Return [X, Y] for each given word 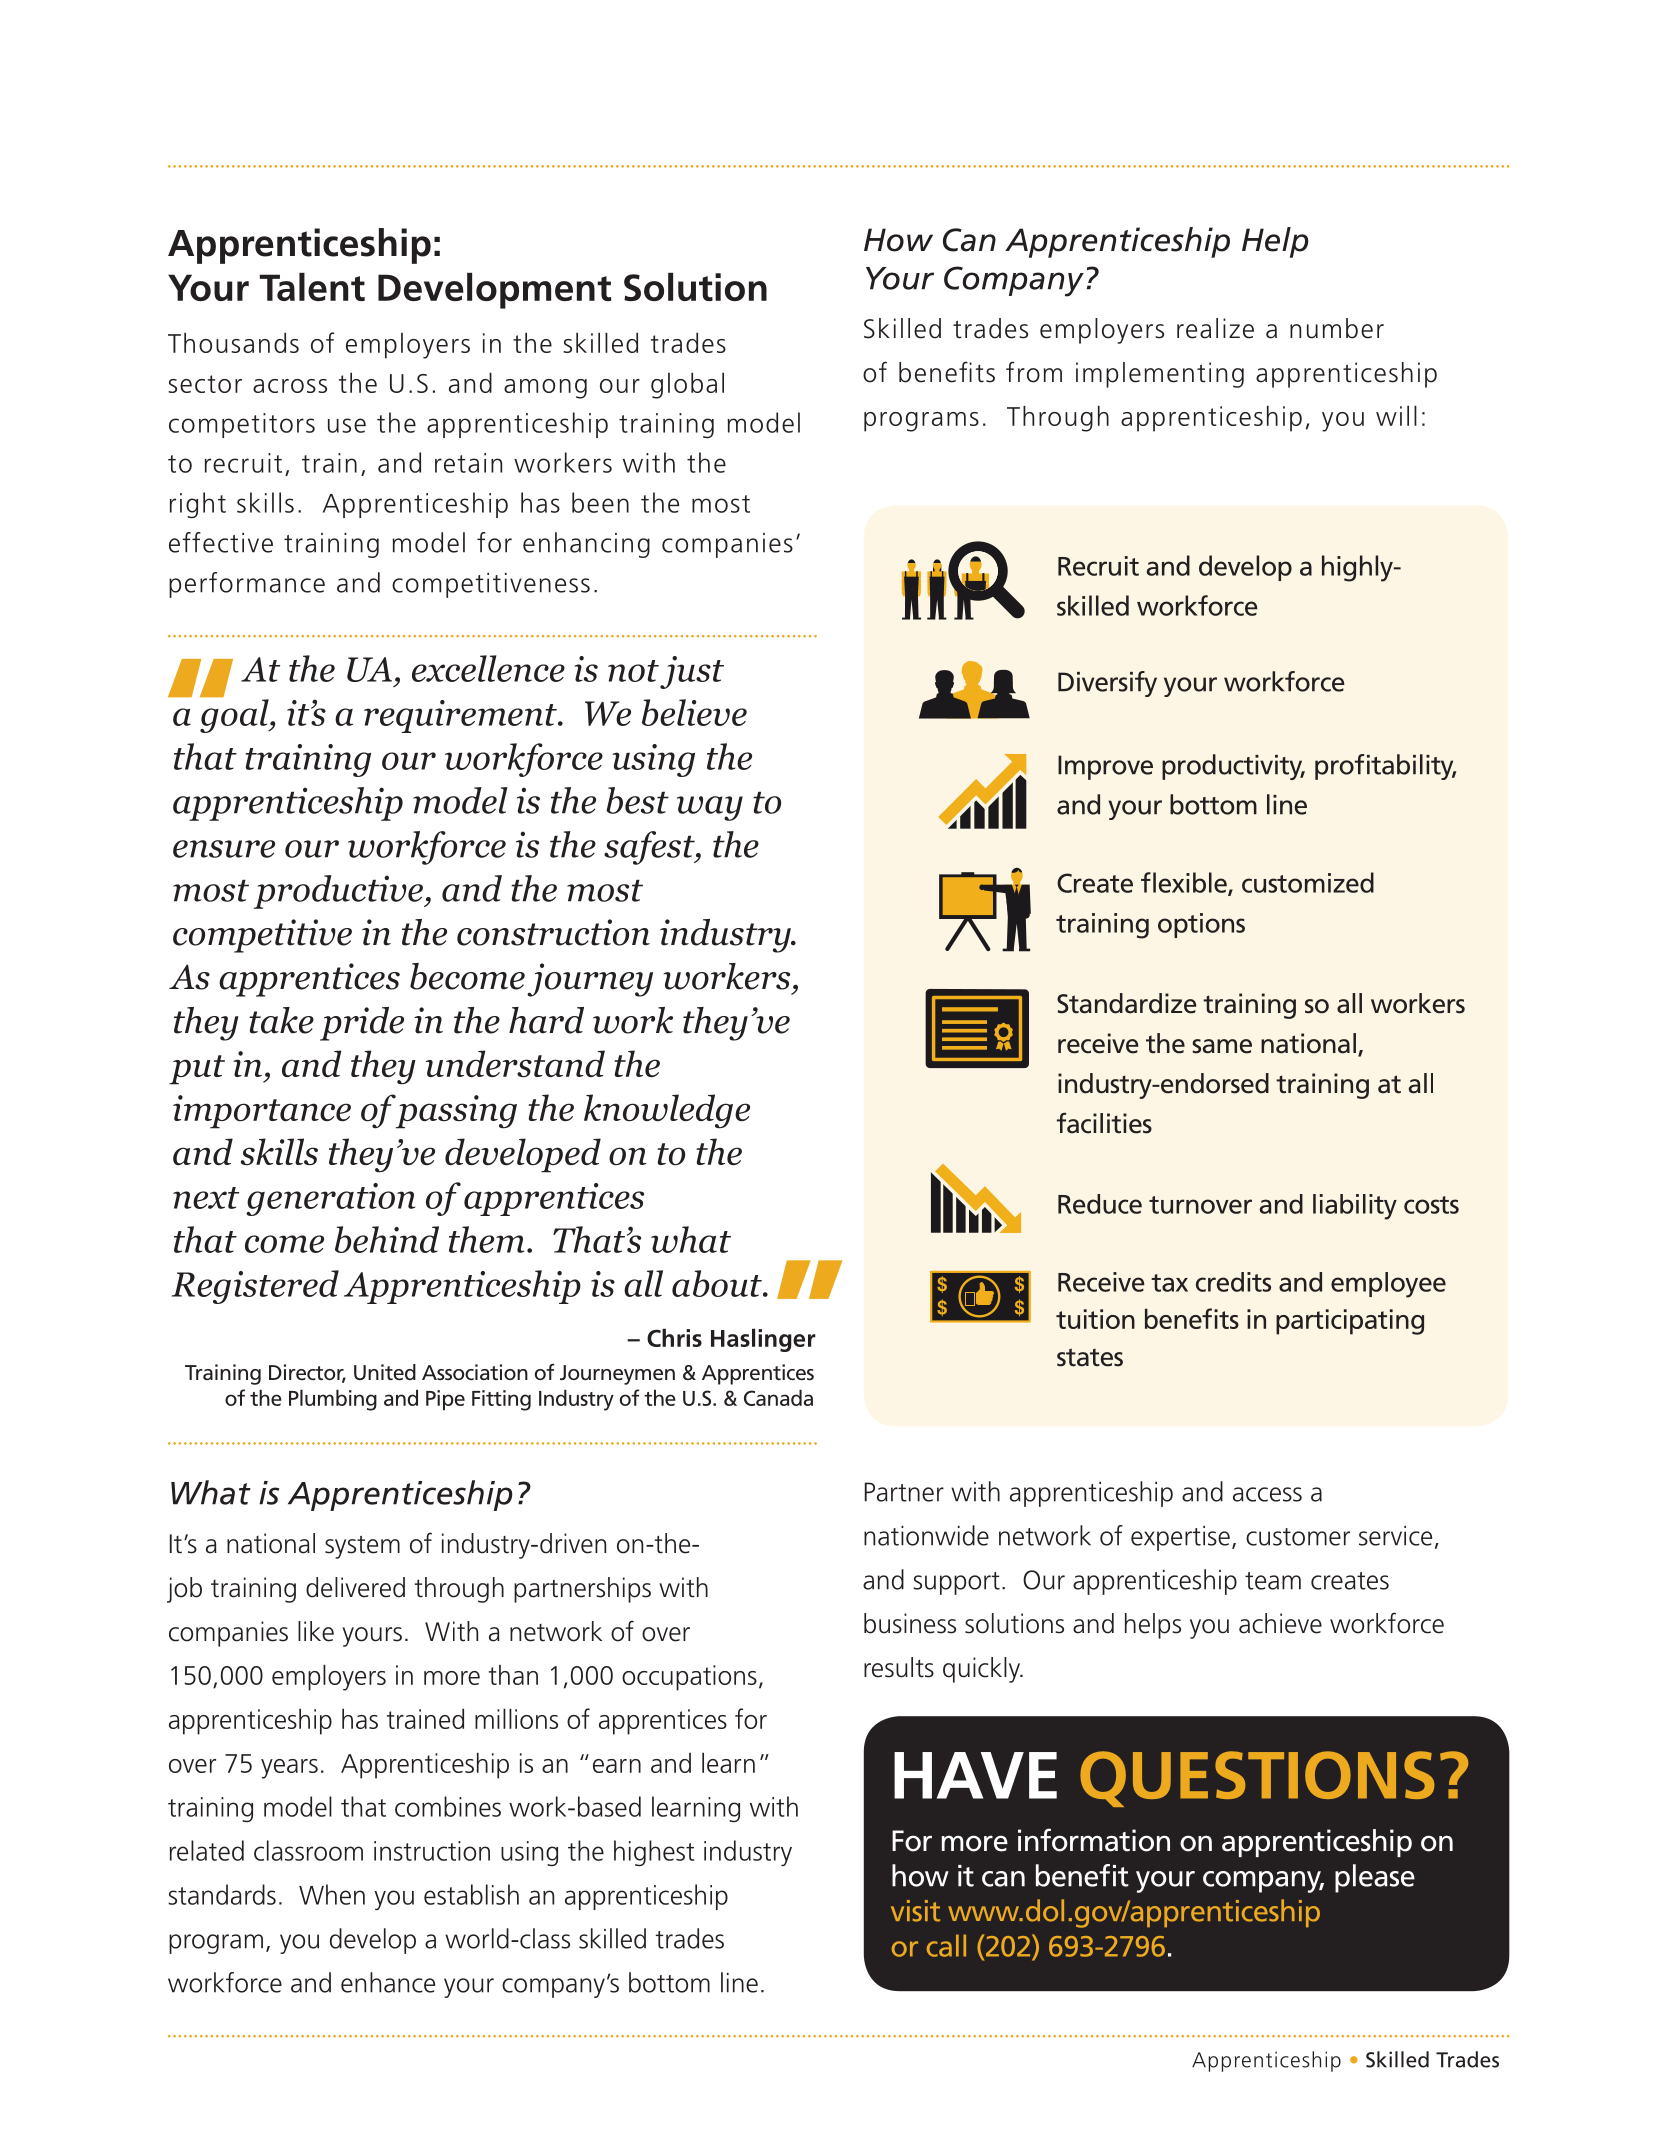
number [1337, 328]
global [687, 386]
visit [915, 1911]
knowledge [667, 1111]
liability [1355, 1207]
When [332, 1894]
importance [262, 1112]
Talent [312, 287]
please [1375, 1878]
